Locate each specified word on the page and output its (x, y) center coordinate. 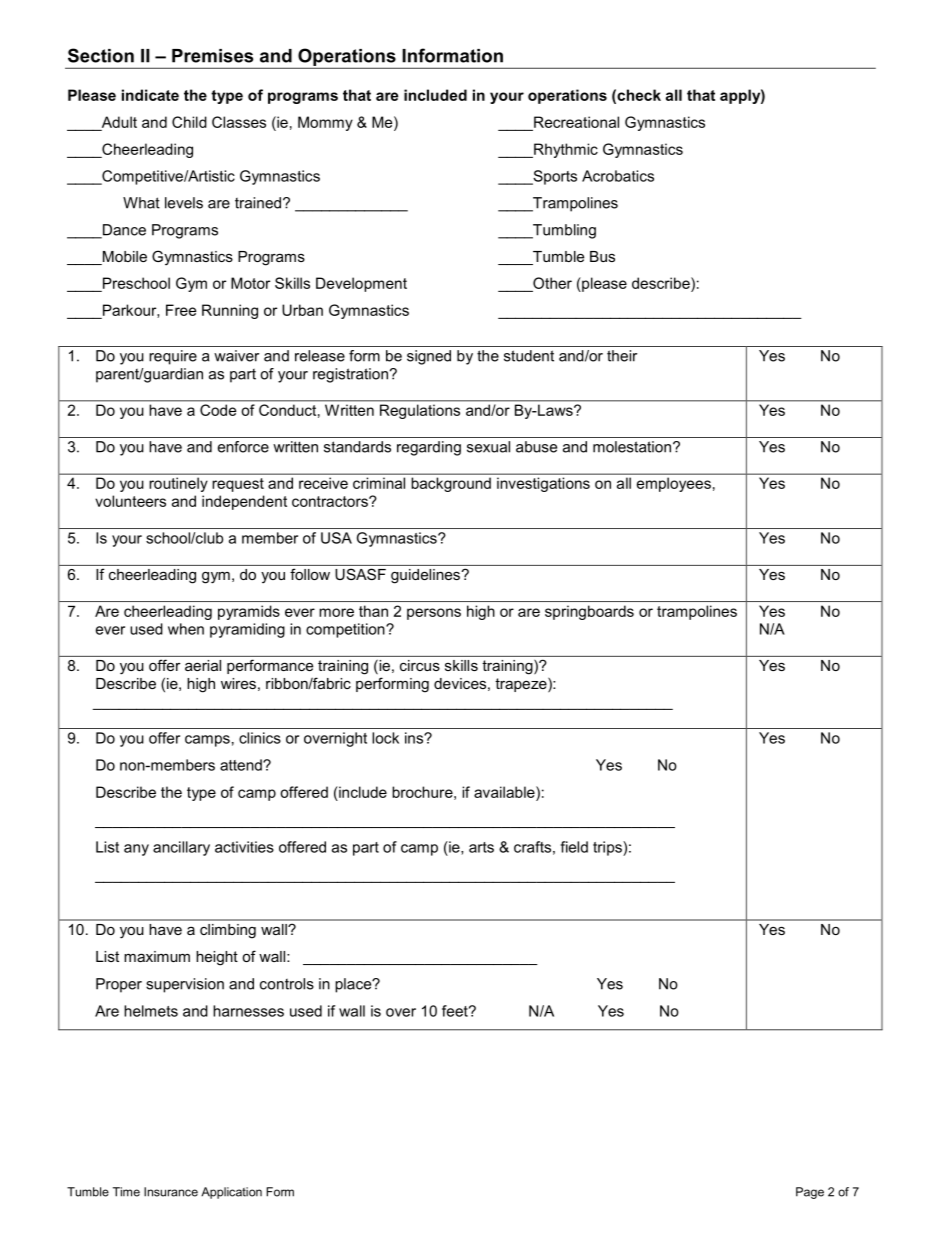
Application (231, 1193)
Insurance (171, 1192)
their (622, 356)
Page (810, 1193)
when (186, 629)
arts (481, 847)
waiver (236, 356)
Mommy (325, 123)
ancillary (181, 848)
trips (608, 848)
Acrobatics (618, 176)
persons (434, 614)
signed (429, 357)
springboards (589, 612)
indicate (150, 95)
